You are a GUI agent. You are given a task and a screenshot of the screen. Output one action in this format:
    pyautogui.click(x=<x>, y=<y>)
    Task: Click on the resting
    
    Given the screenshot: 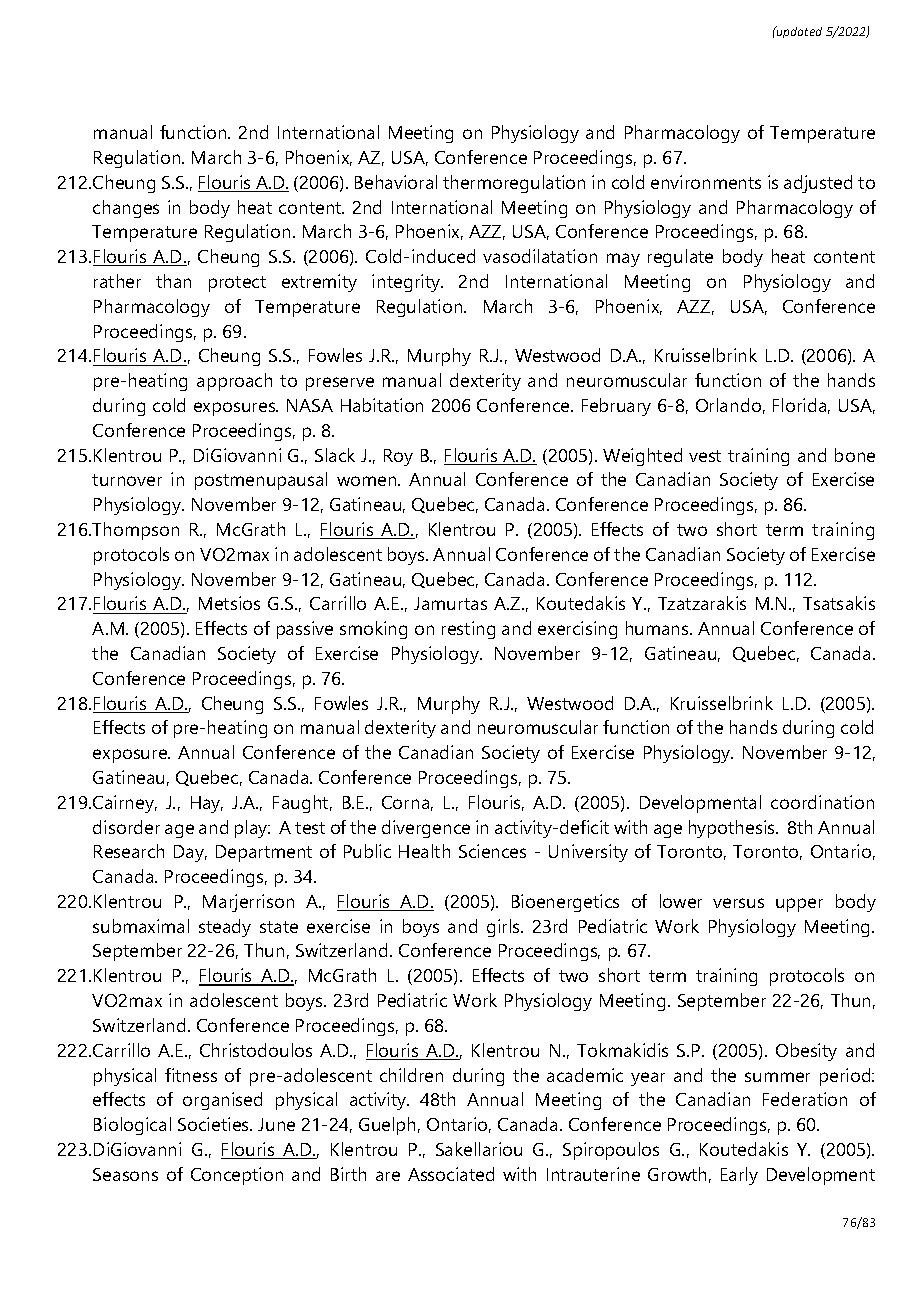 What is the action you would take?
    pyautogui.click(x=468, y=630)
